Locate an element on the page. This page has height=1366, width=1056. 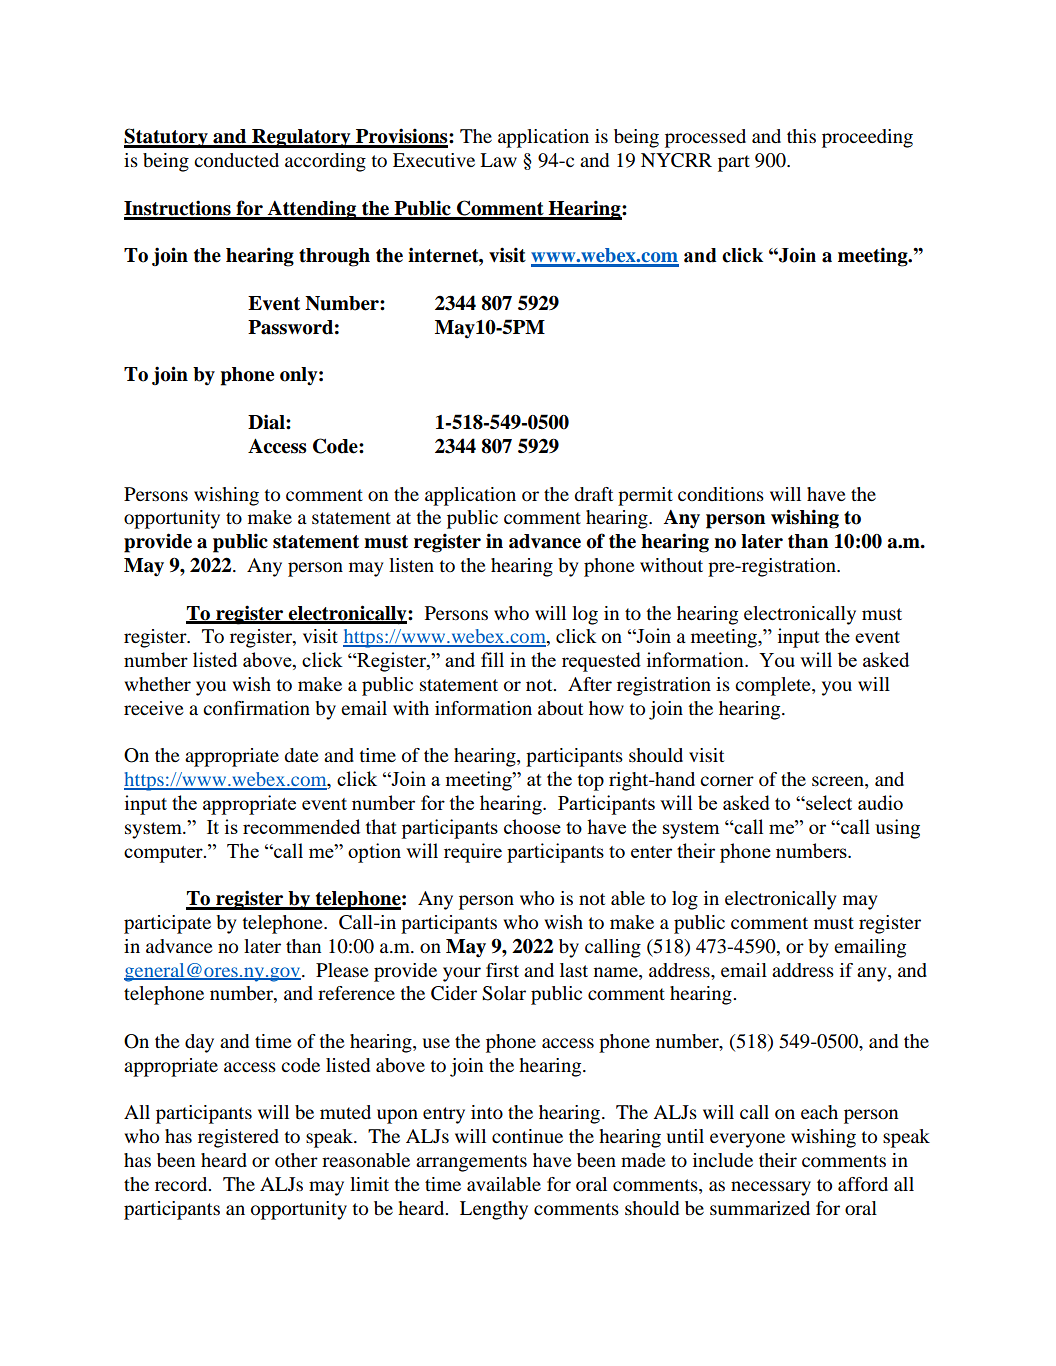
conducted is located at coordinates (236, 160).
